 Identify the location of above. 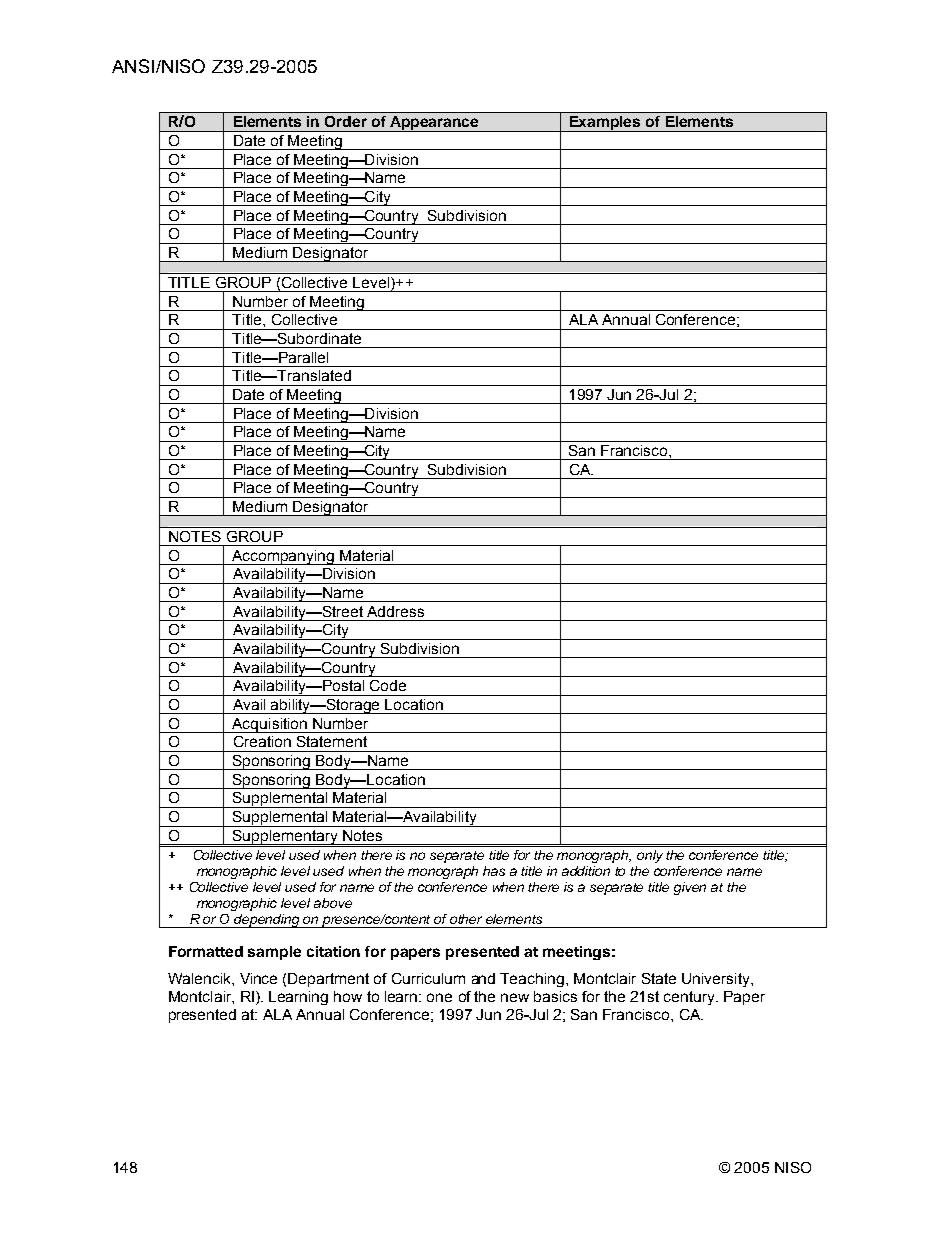
(333, 903).
